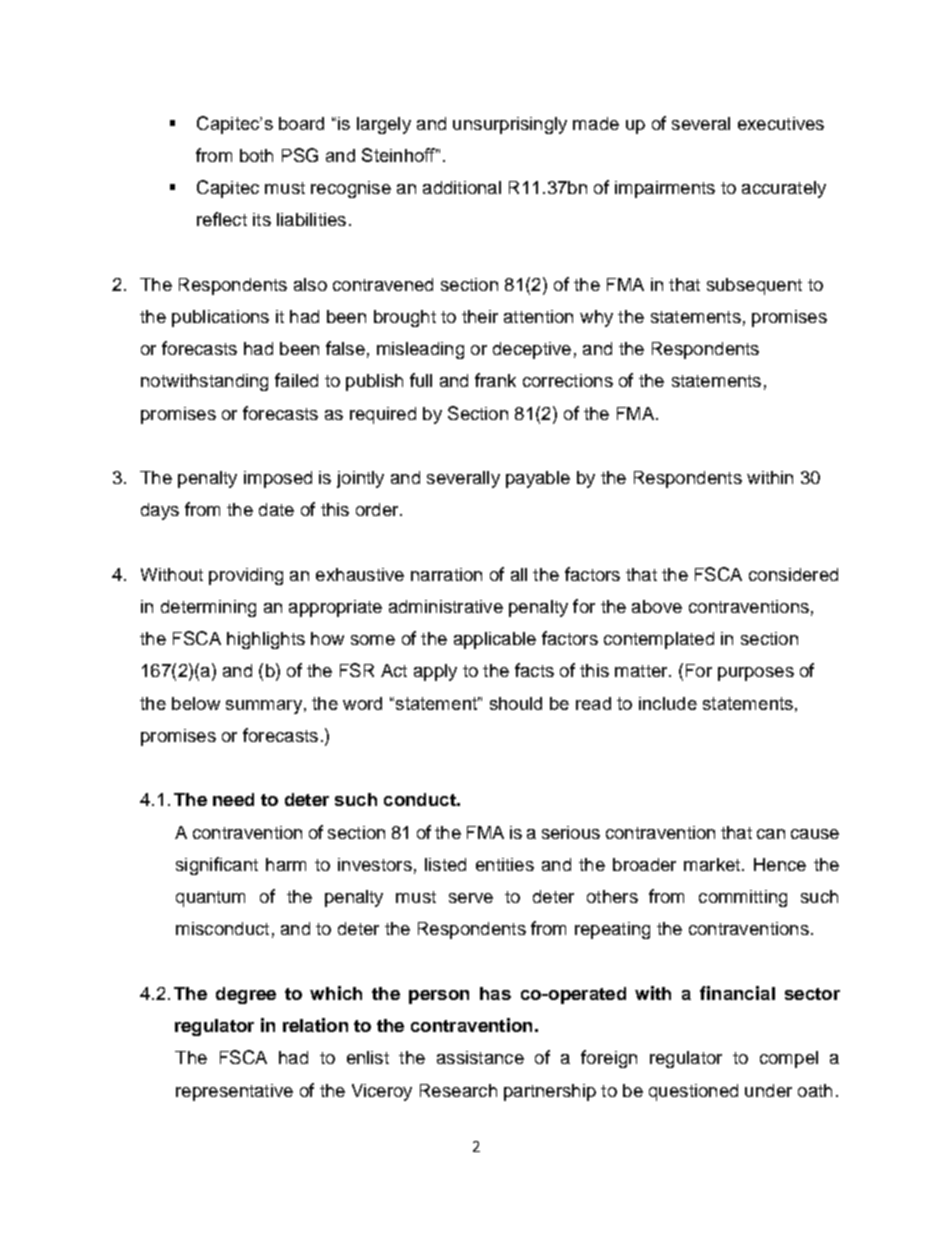  Describe the element at coordinates (256, 155) in the screenshot. I see `both` at that location.
